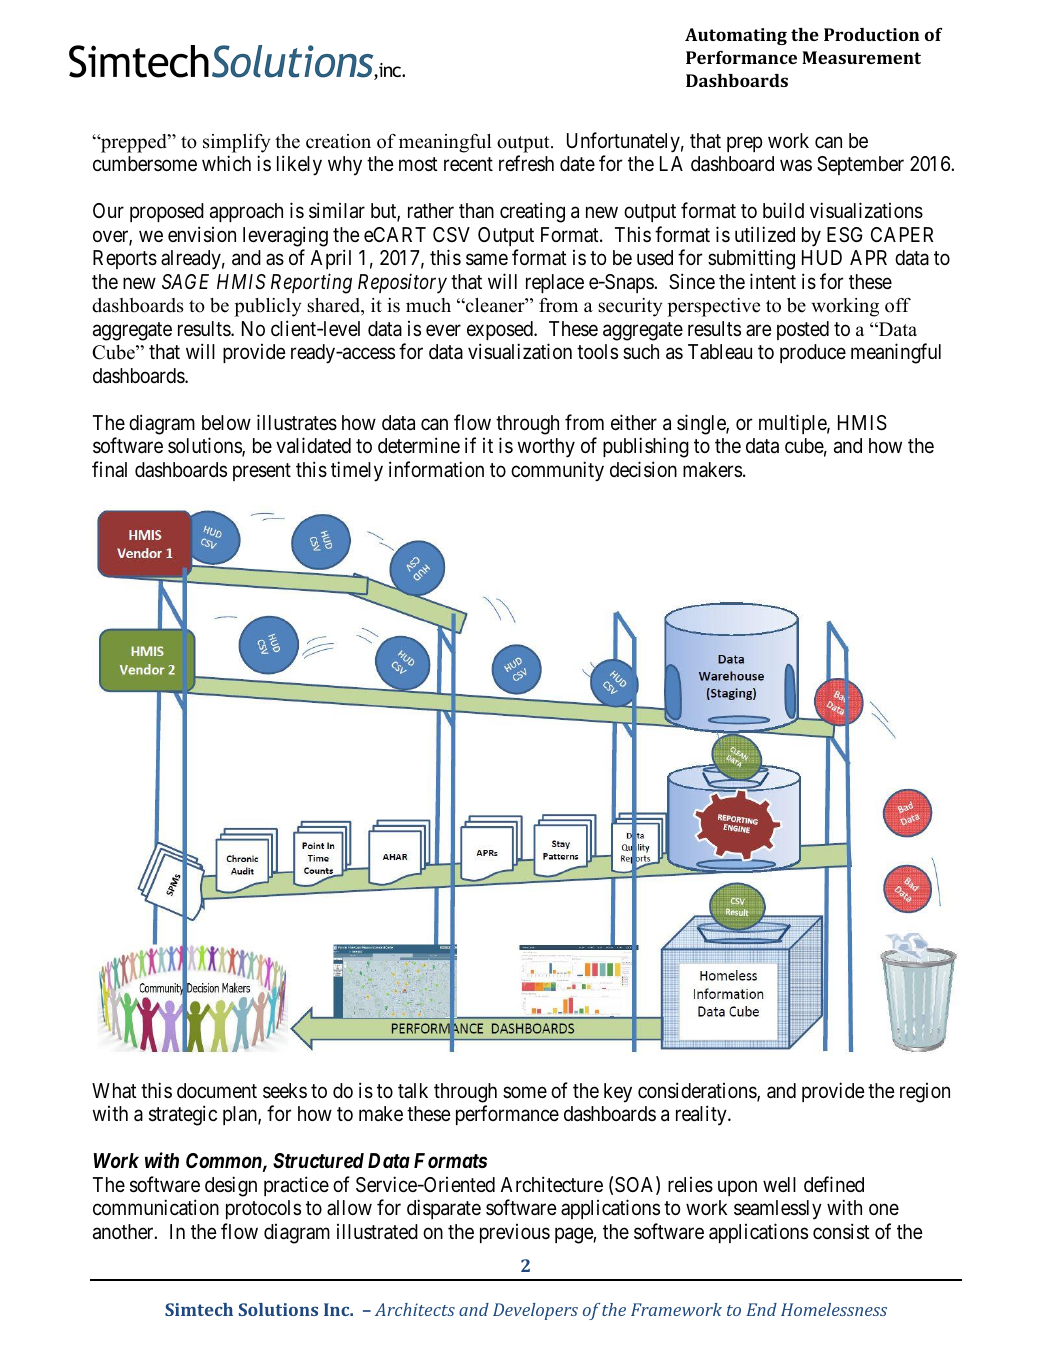 This screenshot has width=1044, height=1351. Describe the element at coordinates (861, 57) in the screenshot. I see `Measurement` at that location.
